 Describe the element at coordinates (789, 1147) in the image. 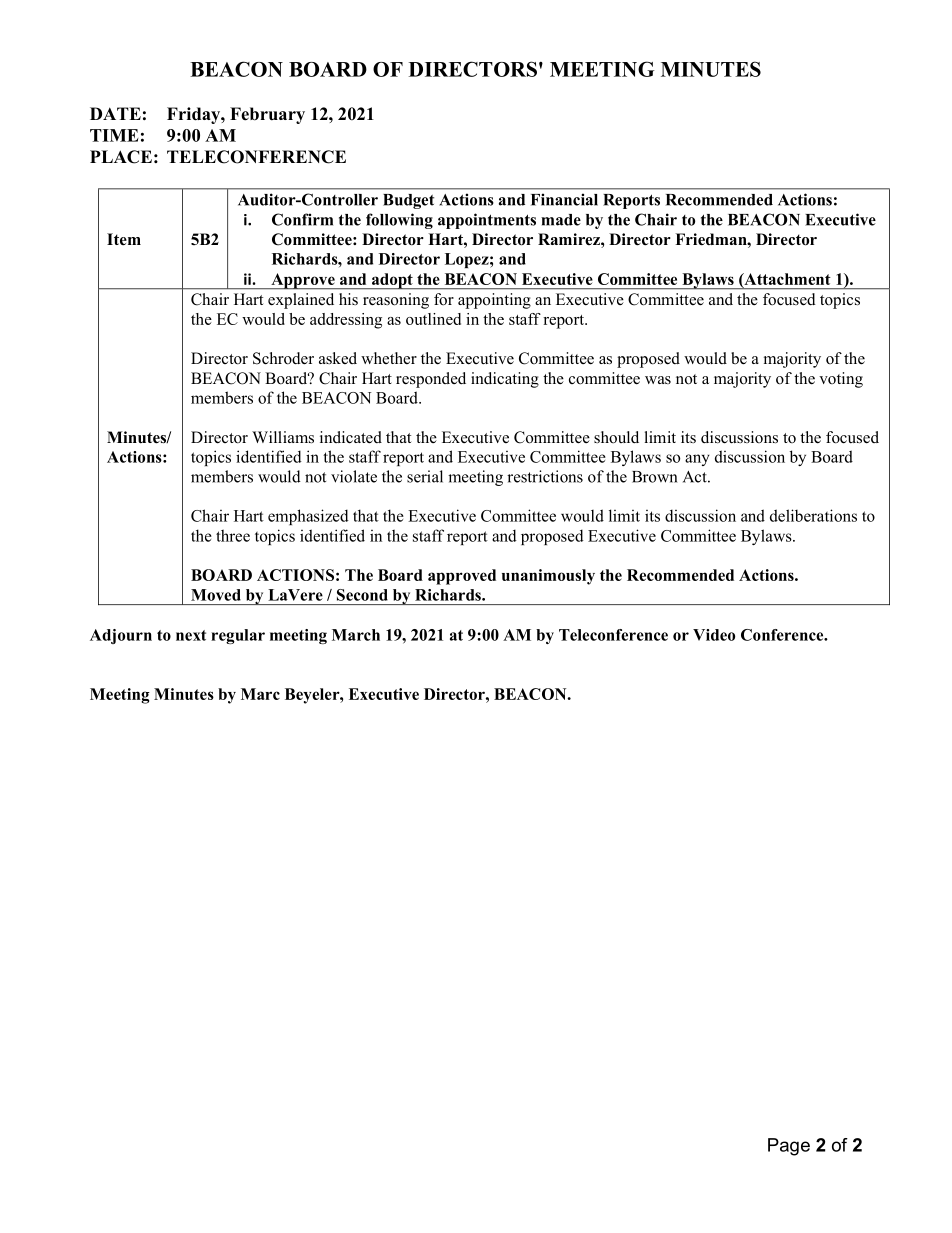

I see `Page` at that location.
